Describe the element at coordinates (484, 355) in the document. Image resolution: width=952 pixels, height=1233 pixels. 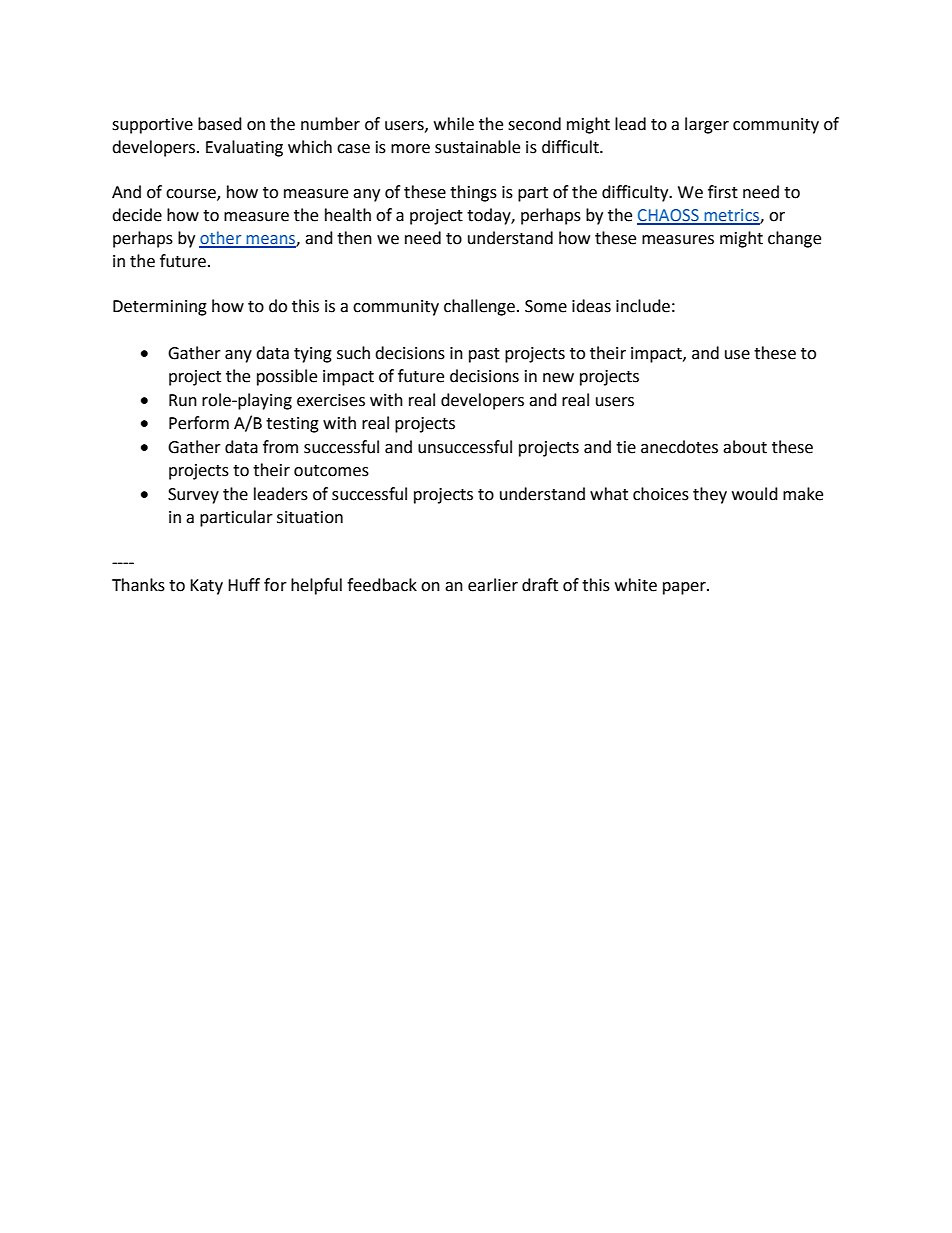
I see `past` at that location.
